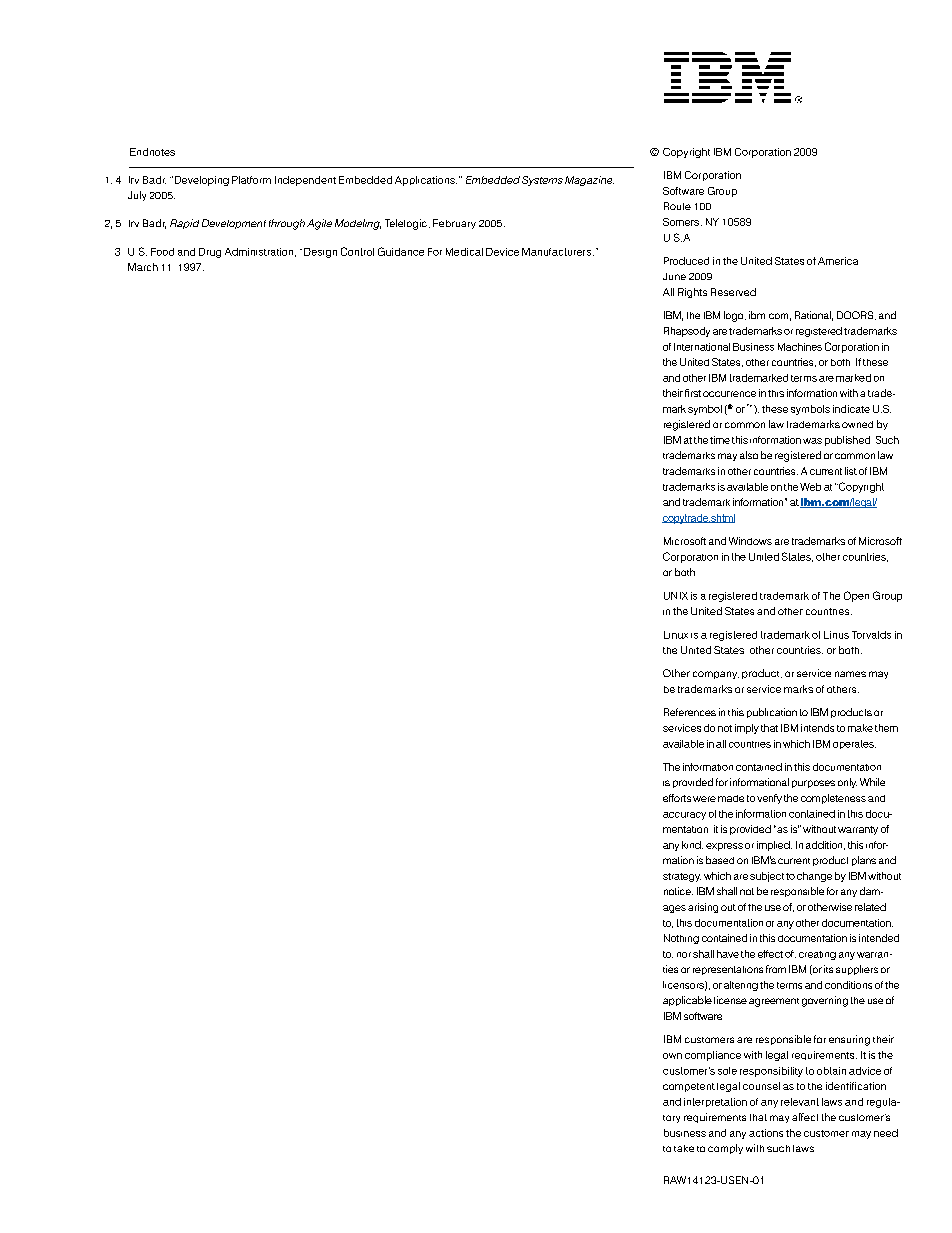  I want to click on Route, so click(677, 206).
